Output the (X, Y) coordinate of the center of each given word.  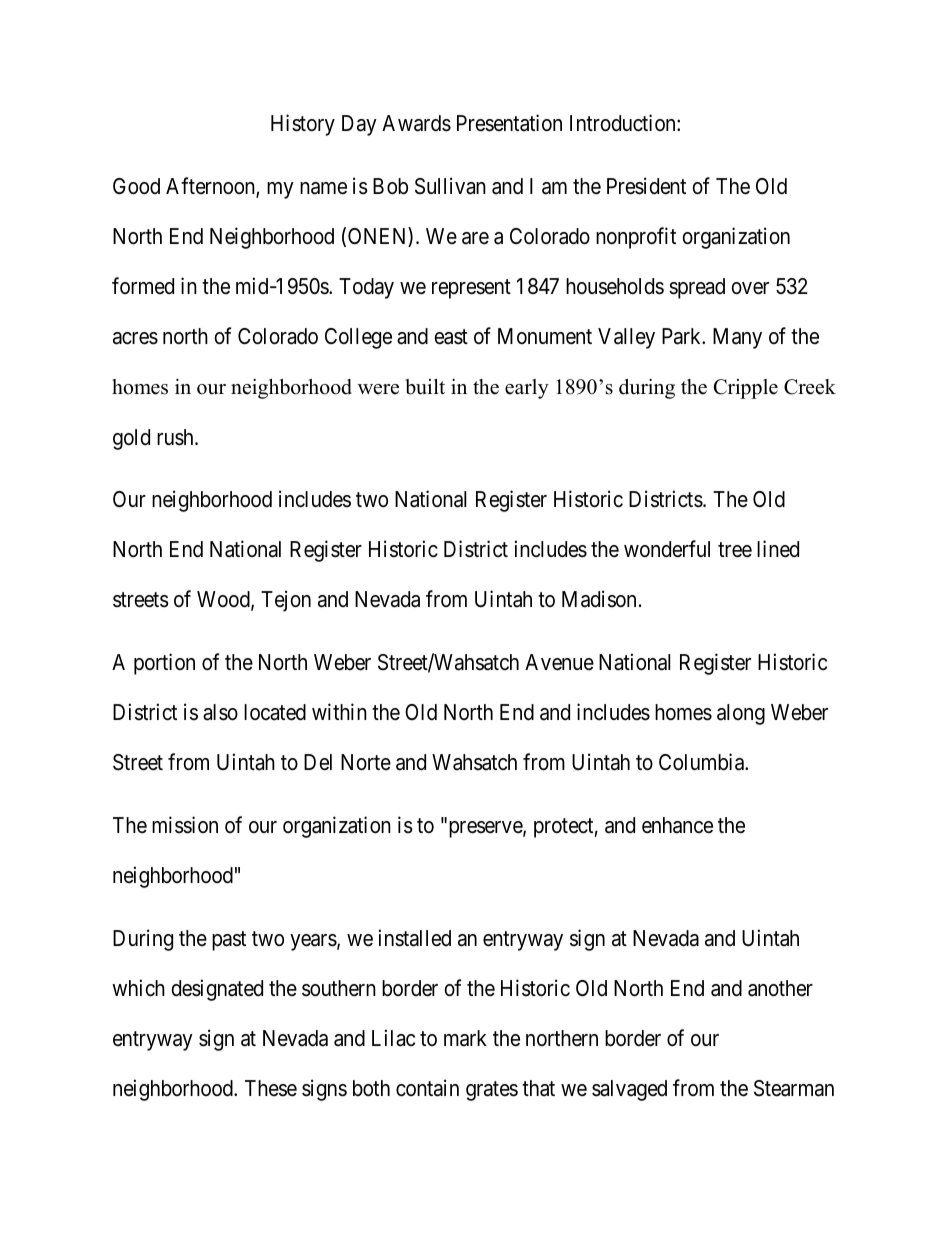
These (271, 1088)
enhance (677, 825)
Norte (366, 762)
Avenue (559, 662)
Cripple (746, 389)
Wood (224, 600)
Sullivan (450, 186)
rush (176, 437)
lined (778, 549)
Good (136, 186)
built (425, 387)
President (646, 186)
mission (185, 825)
